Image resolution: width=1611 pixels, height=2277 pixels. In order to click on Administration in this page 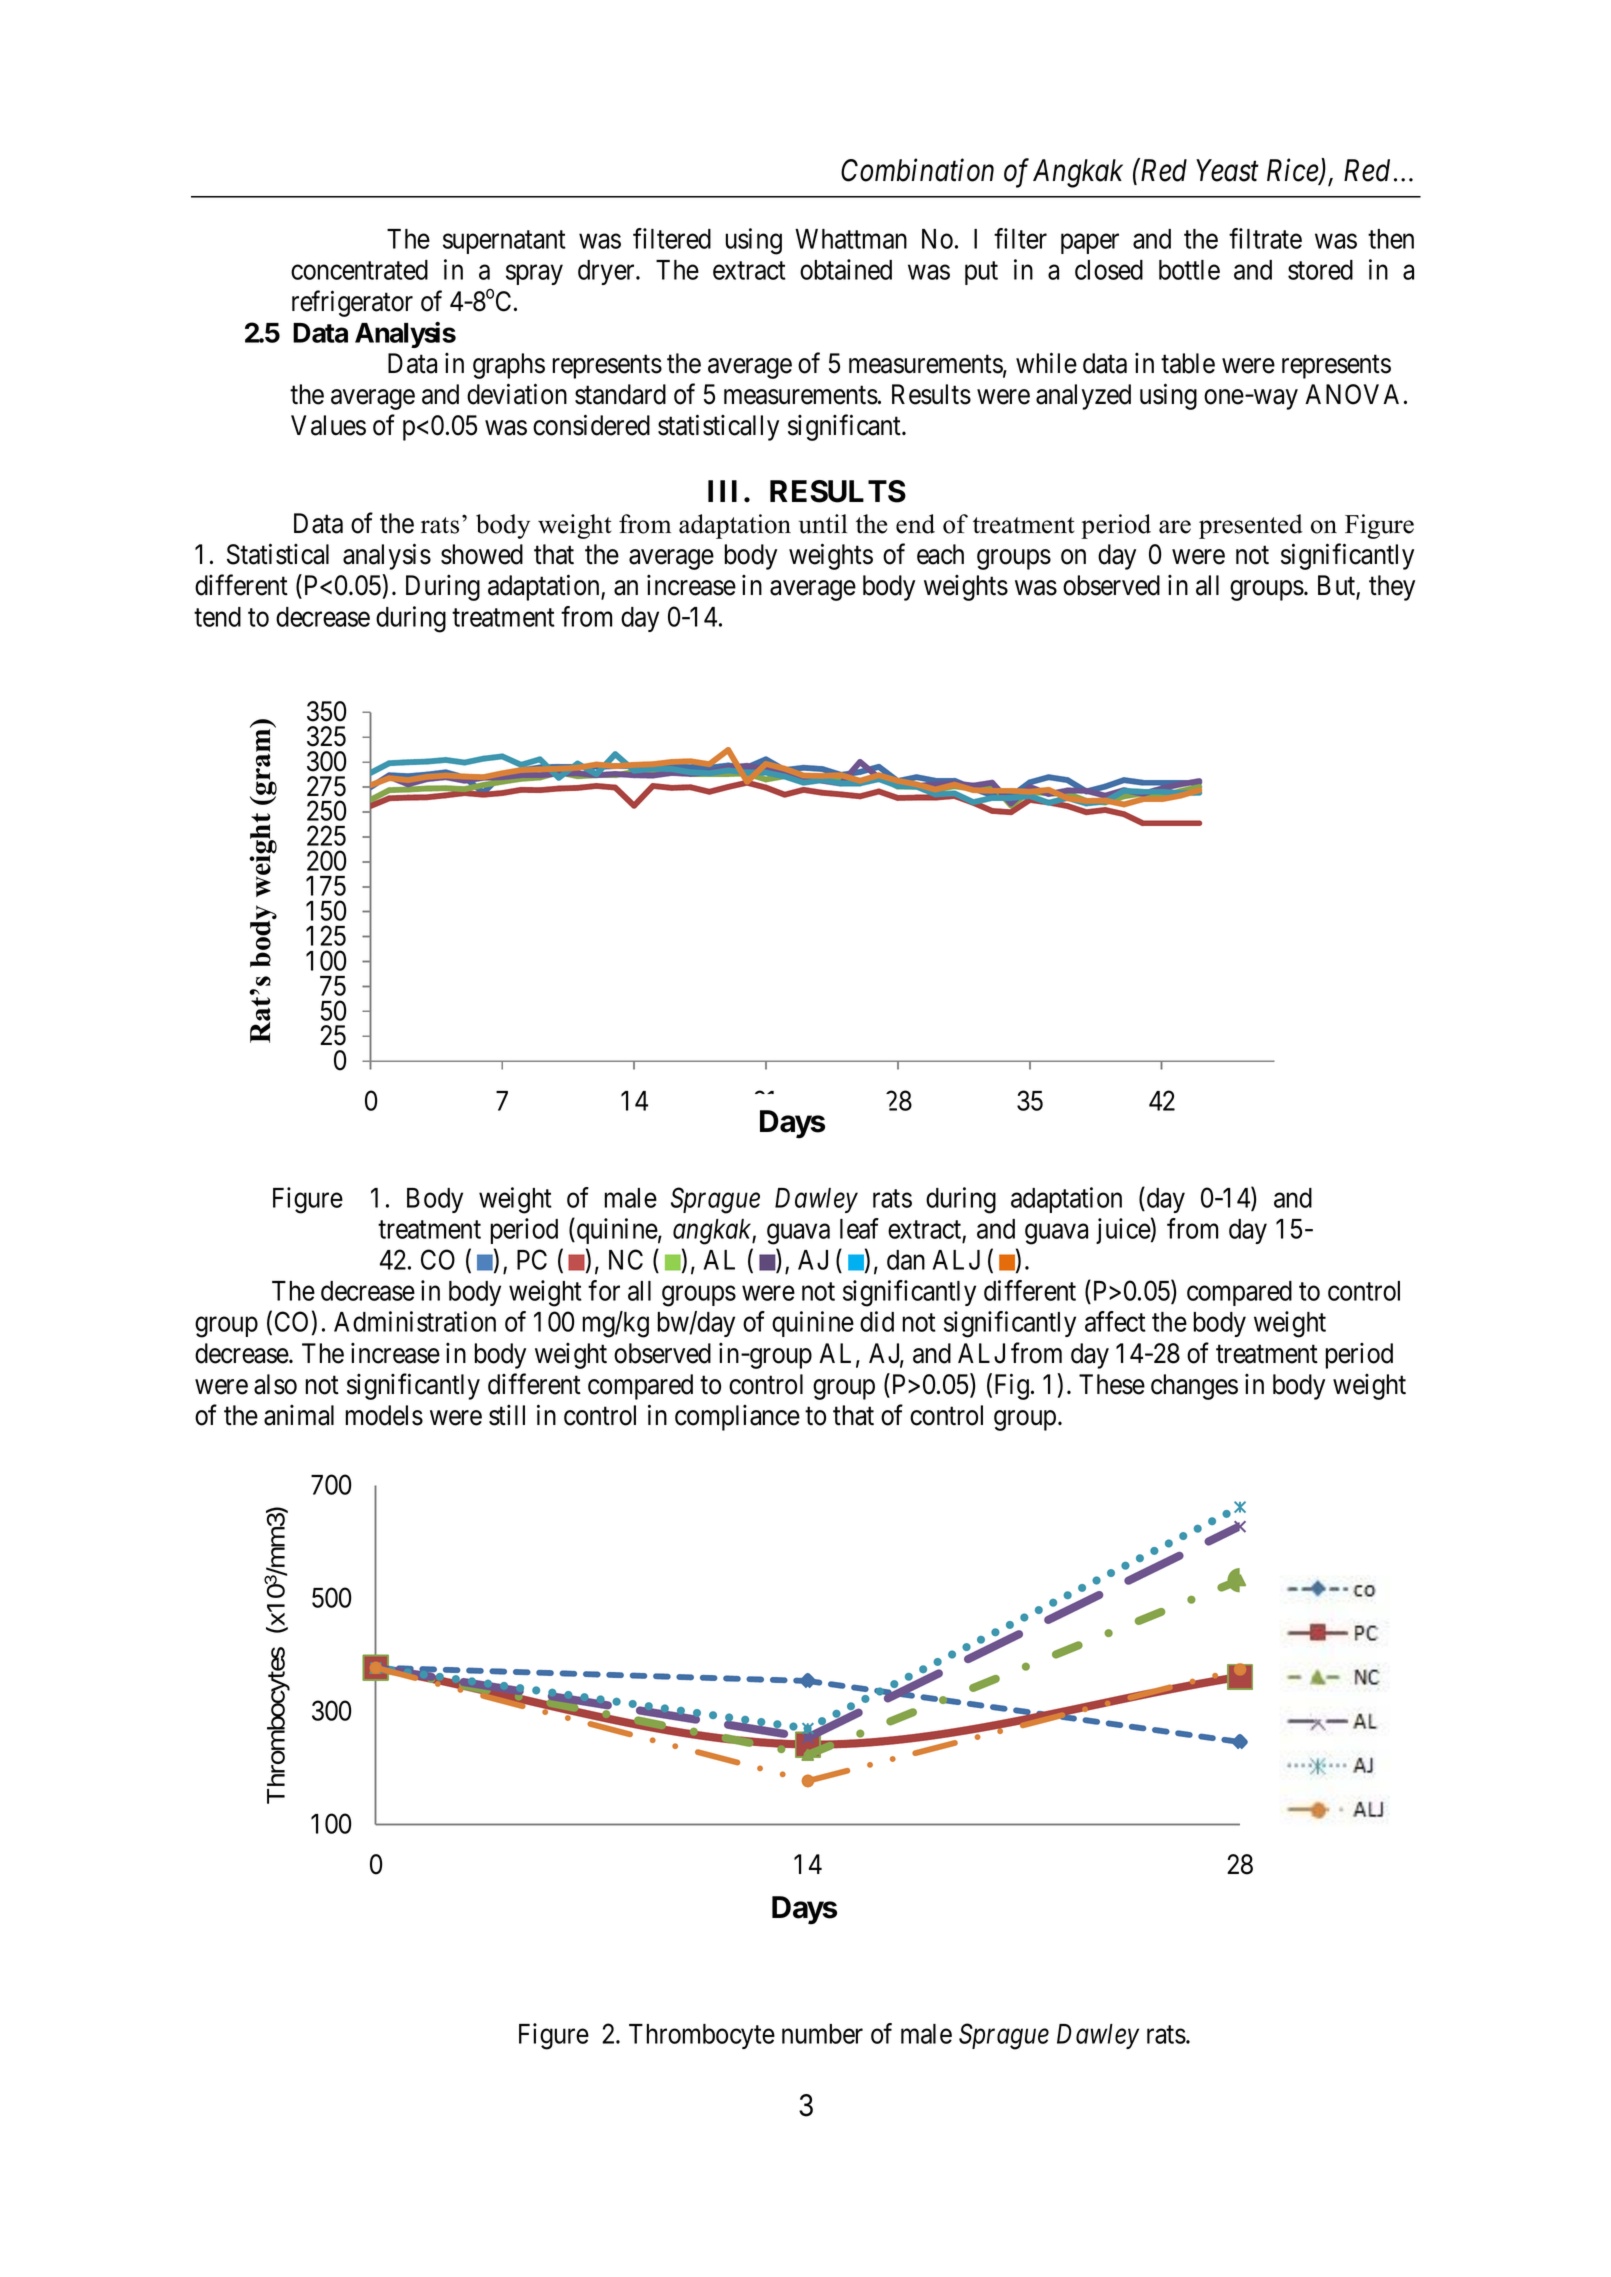, I will do `click(415, 1321)`.
